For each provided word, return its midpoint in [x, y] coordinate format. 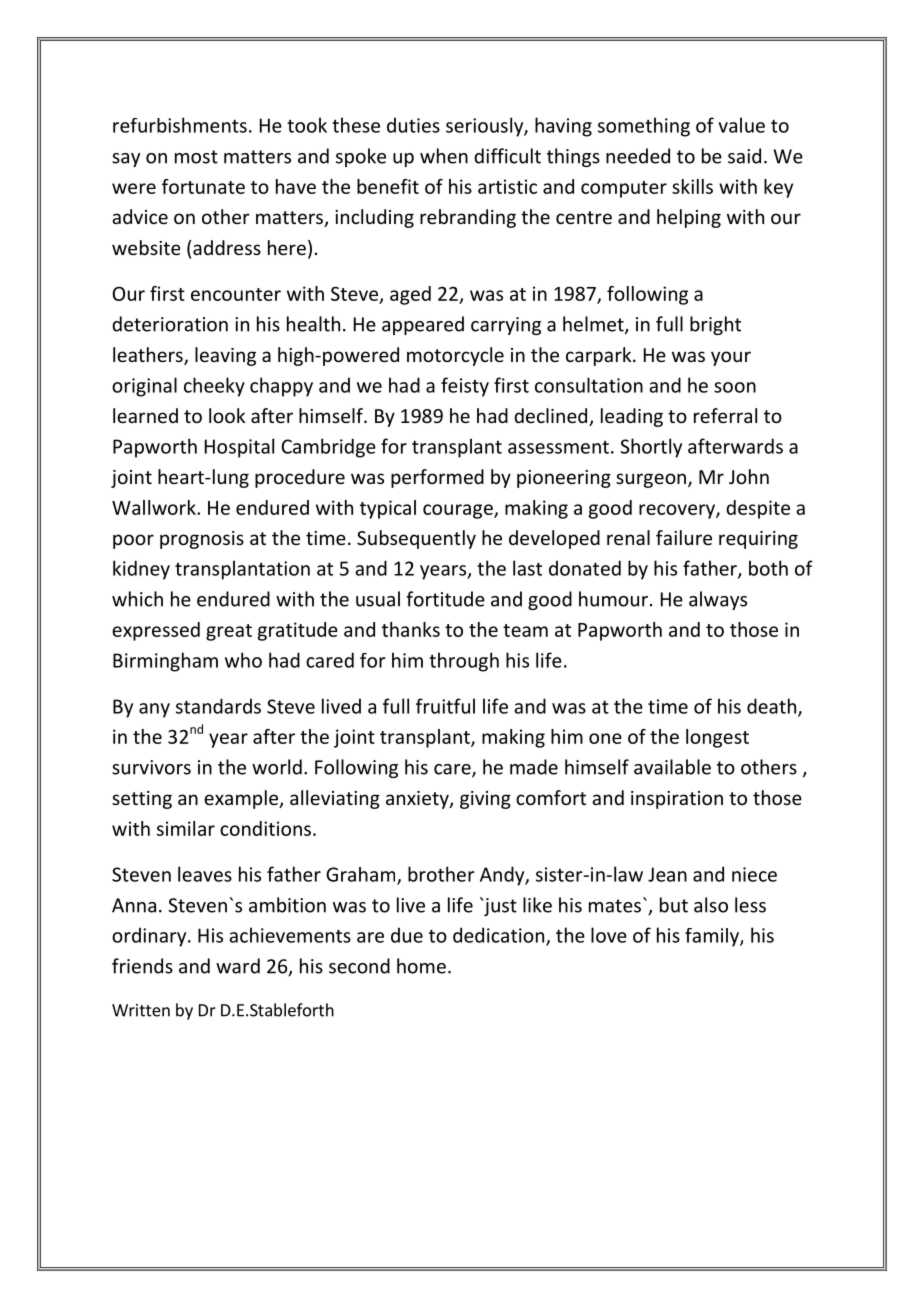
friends [142, 966]
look [227, 415]
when [444, 156]
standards [218, 706]
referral [725, 415]
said [744, 156]
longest [717, 738]
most [196, 157]
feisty [465, 387]
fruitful [445, 706]
